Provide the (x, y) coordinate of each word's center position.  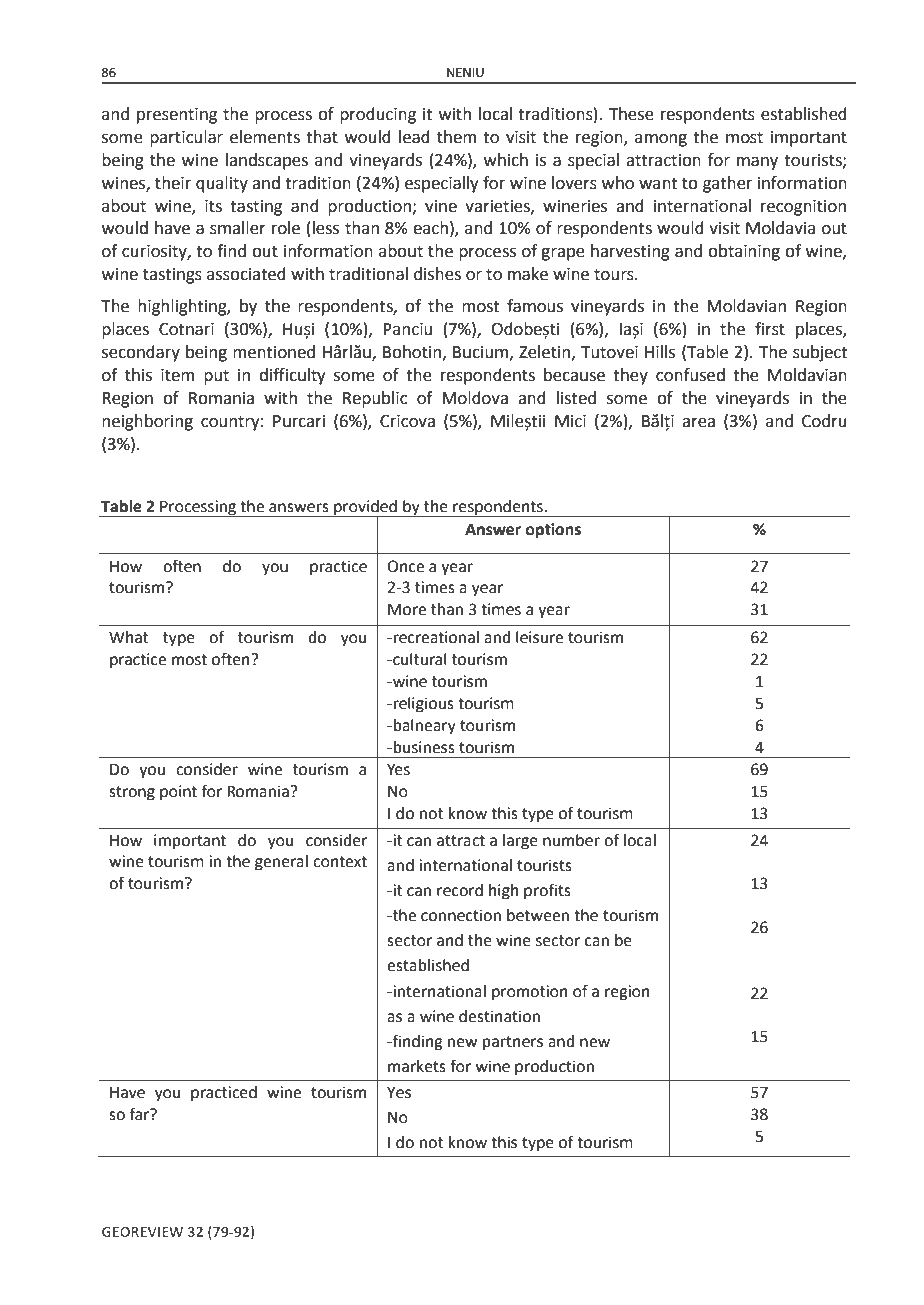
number (571, 840)
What (128, 637)
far (141, 1114)
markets (417, 1066)
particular (186, 138)
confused (690, 375)
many (757, 163)
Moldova (475, 398)
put (216, 377)
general (281, 863)
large (520, 842)
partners (513, 1043)
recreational (436, 637)
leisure (539, 637)
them (457, 137)
